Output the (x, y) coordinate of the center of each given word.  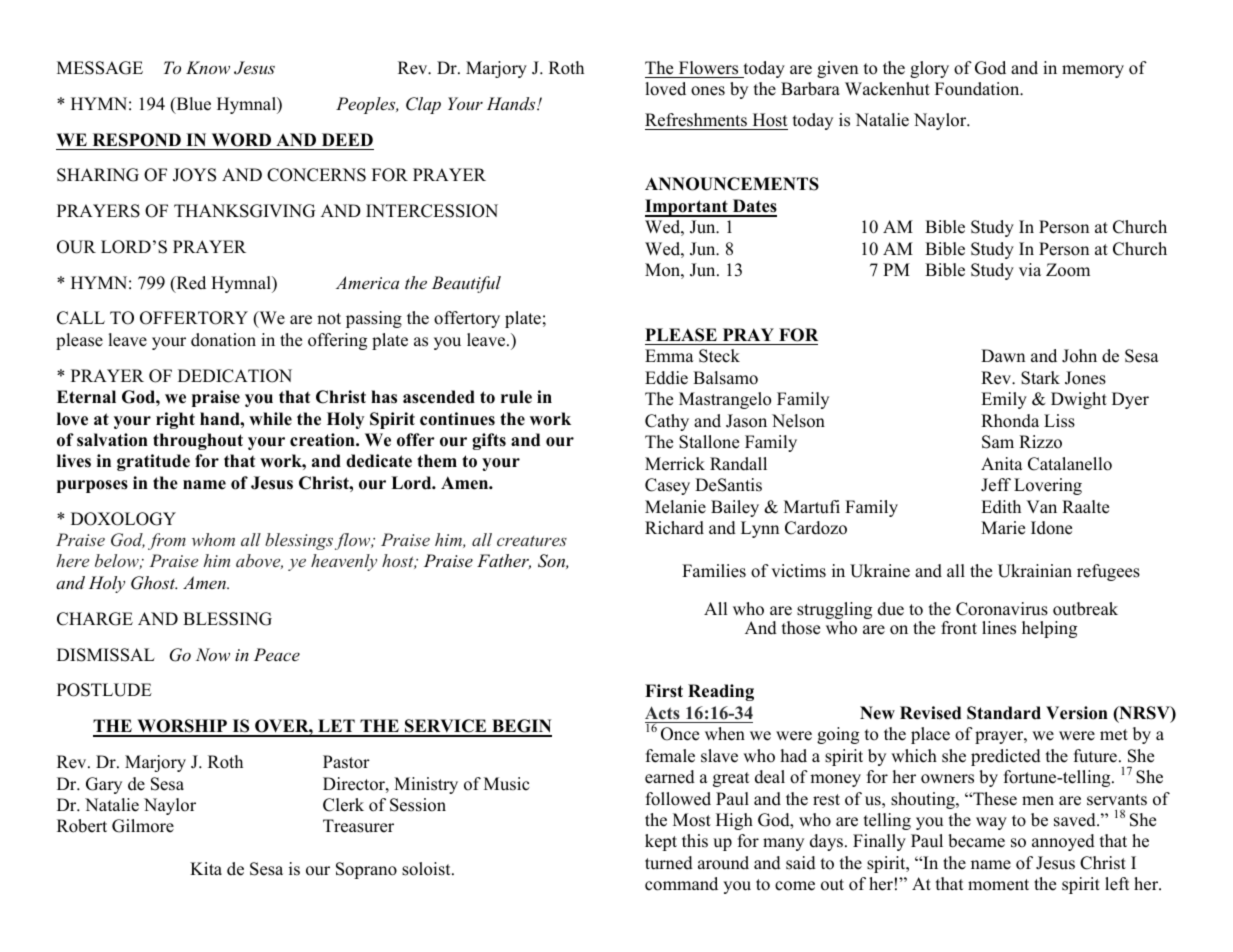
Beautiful (466, 284)
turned (669, 863)
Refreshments (696, 120)
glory (929, 69)
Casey (667, 486)
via (1030, 269)
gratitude (153, 462)
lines (999, 628)
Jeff (996, 485)
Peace (277, 654)
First (664, 691)
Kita (206, 868)
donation (223, 340)
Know (208, 67)
